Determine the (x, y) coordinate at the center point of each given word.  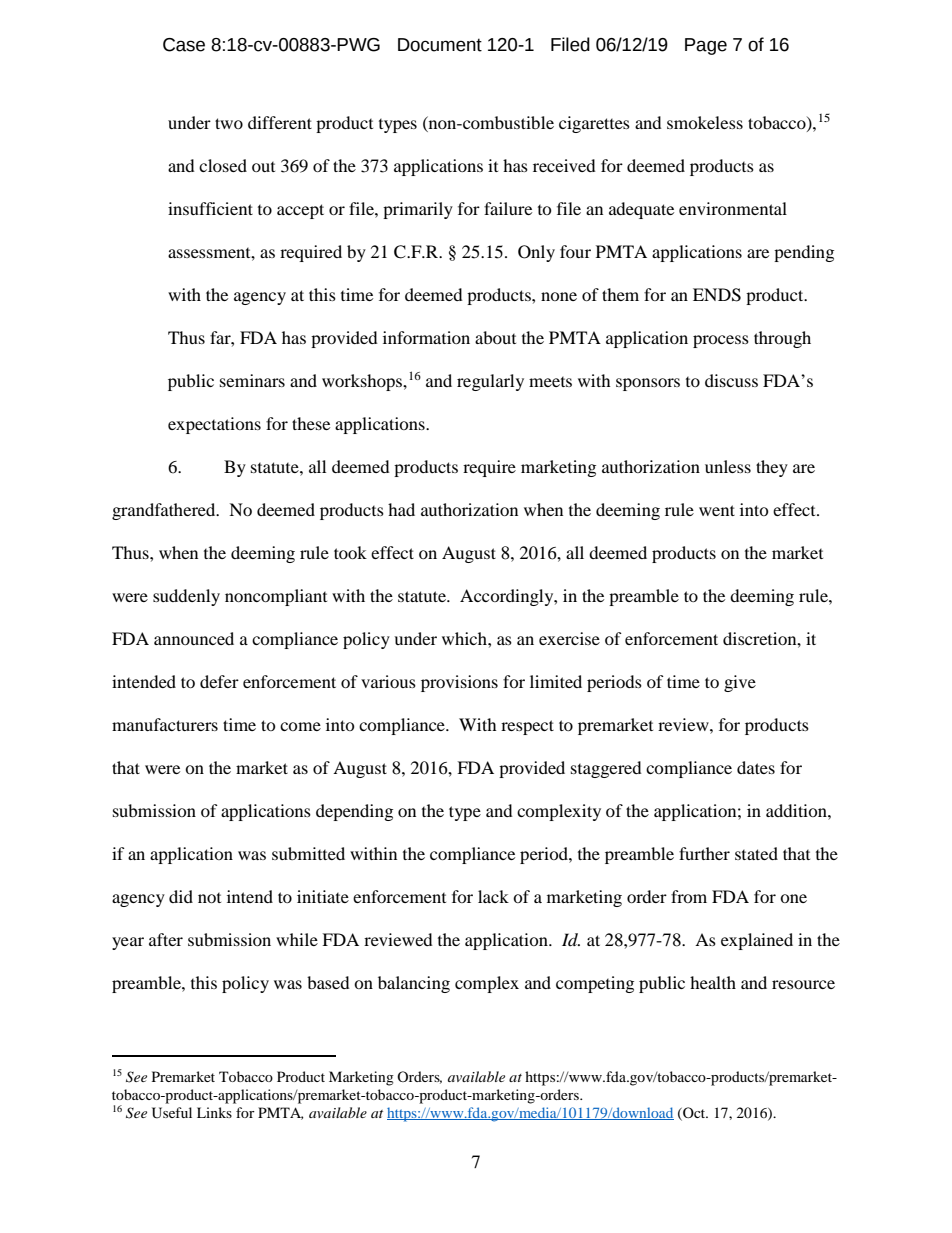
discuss (731, 380)
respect (527, 727)
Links (214, 1112)
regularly (490, 382)
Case (184, 45)
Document (440, 45)
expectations (214, 425)
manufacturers (165, 724)
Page (706, 46)
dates (756, 767)
